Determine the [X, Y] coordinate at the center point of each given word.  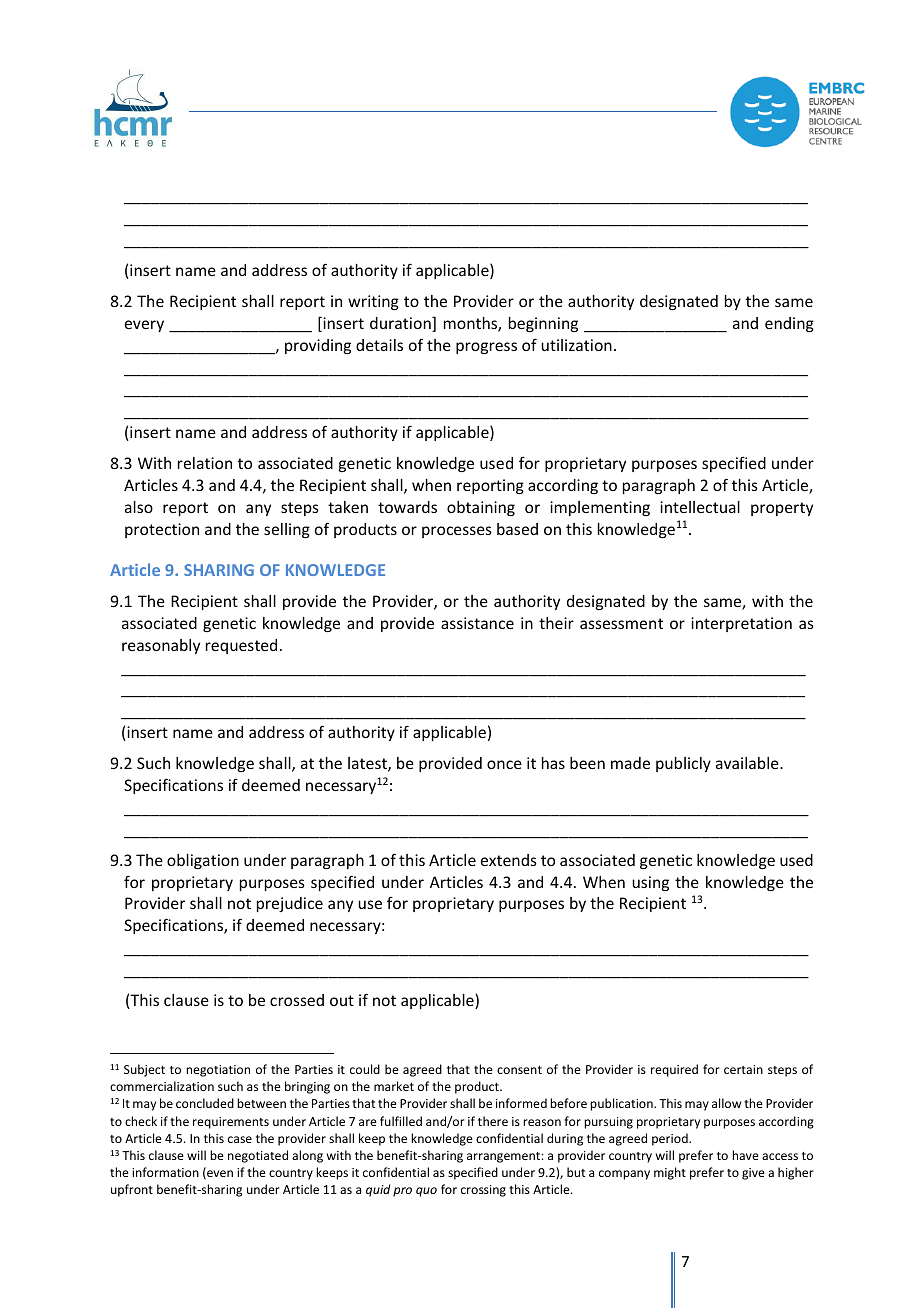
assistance [477, 623]
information [165, 1172]
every [144, 326]
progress [486, 348]
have [745, 1155]
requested [241, 646]
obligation [203, 861]
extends [509, 860]
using [650, 883]
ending [789, 324]
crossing [483, 1191]
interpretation [741, 624]
